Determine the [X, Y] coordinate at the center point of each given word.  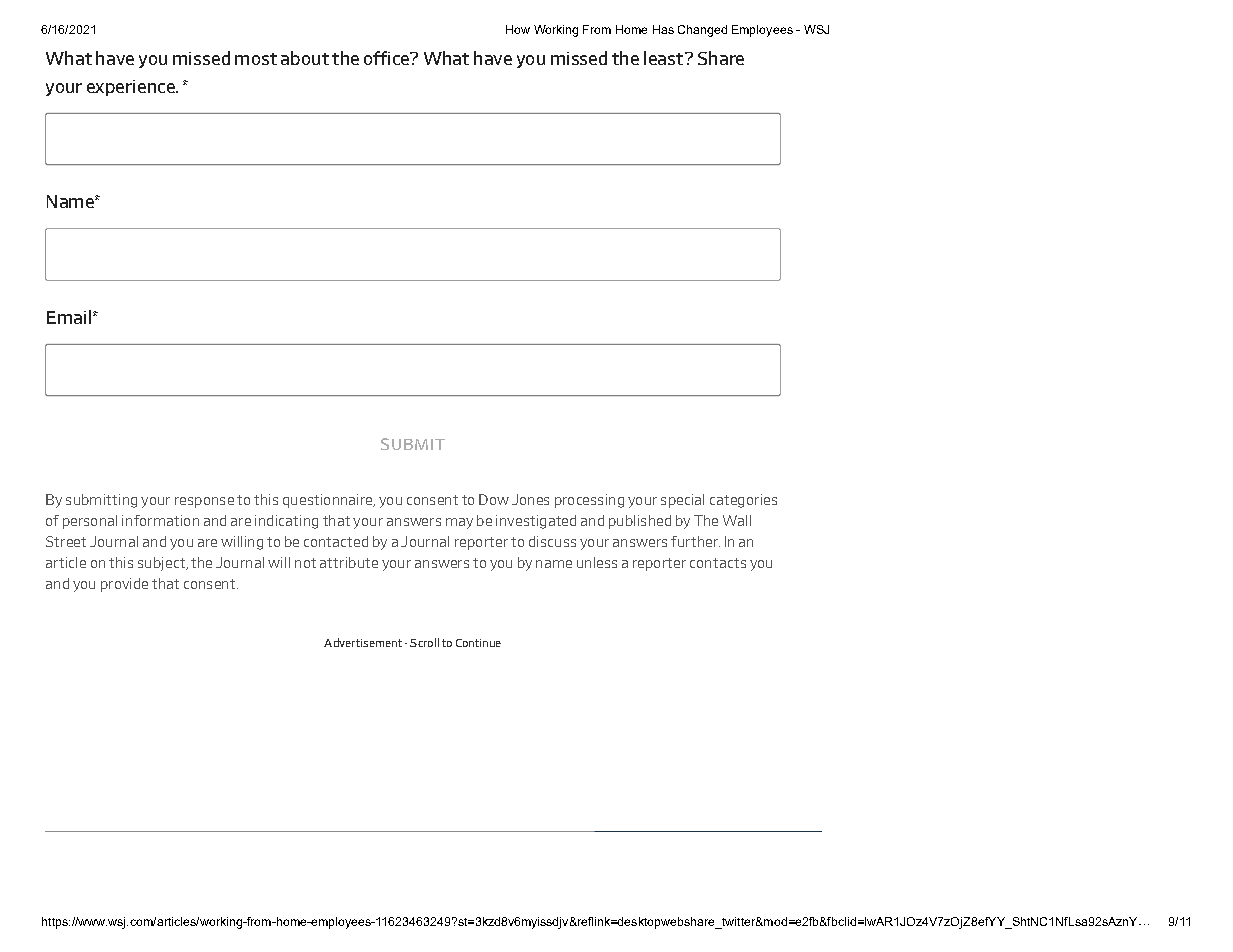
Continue [478, 643]
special [682, 501]
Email [69, 317]
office [388, 58]
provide [124, 585]
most [256, 59]
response [204, 502]
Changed [702, 31]
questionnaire [329, 501]
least [663, 58]
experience [132, 88]
